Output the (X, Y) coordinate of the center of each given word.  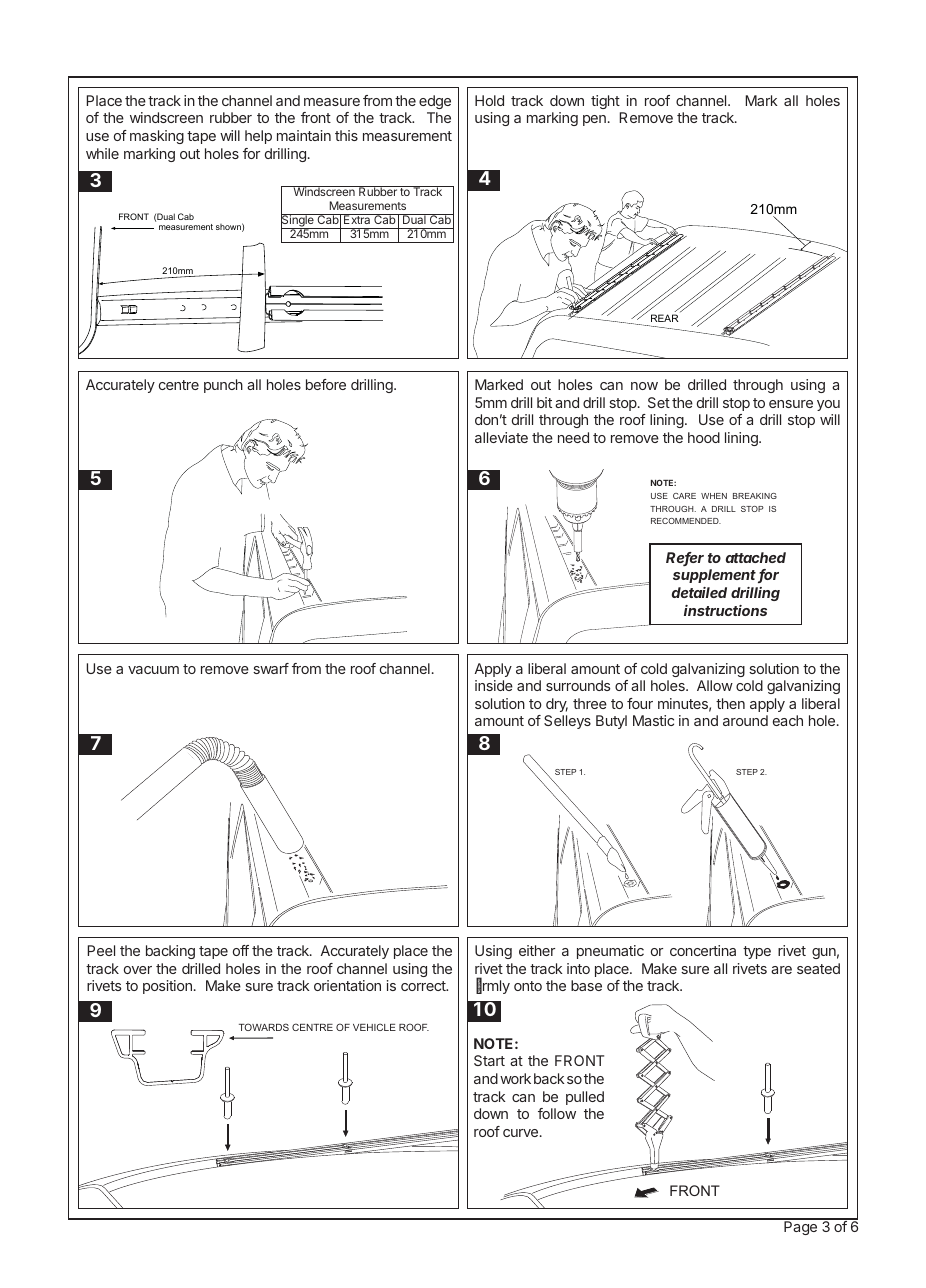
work (515, 1078)
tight (605, 102)
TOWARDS (264, 1027)
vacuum (153, 670)
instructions (725, 610)
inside (494, 685)
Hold (489, 100)
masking (157, 137)
